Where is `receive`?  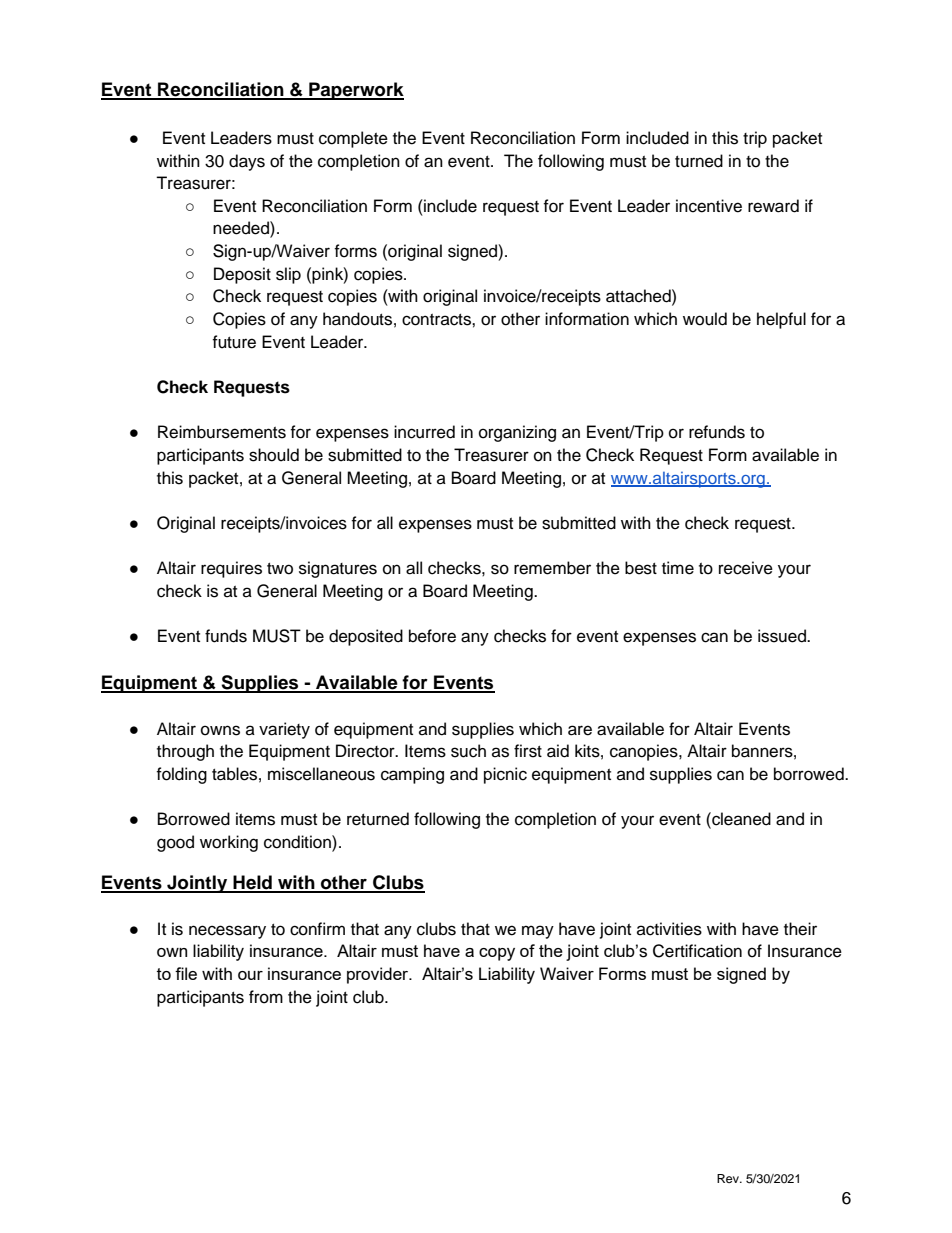 receive is located at coordinates (746, 568).
